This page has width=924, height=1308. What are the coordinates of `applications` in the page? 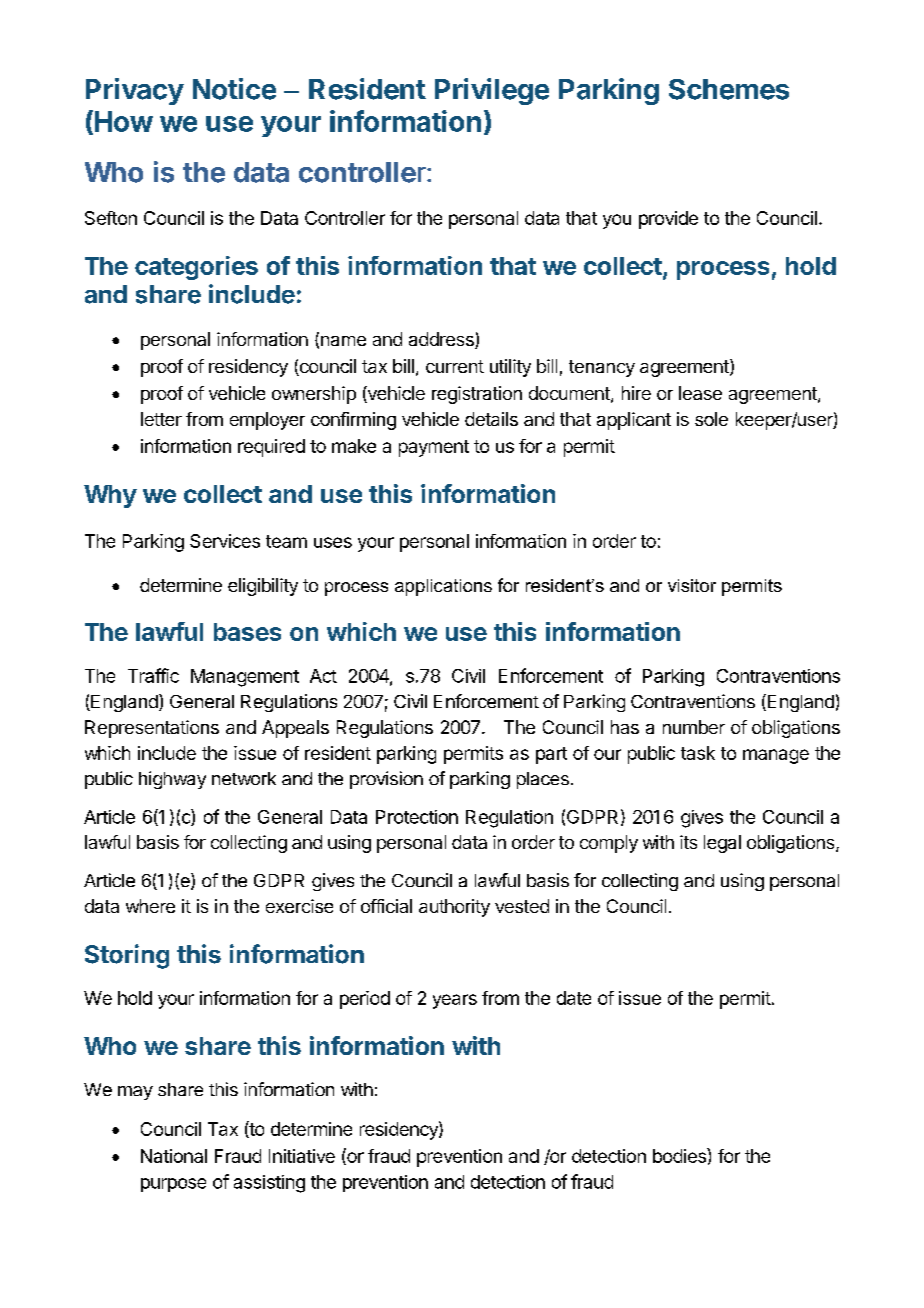 It's located at (443, 587).
